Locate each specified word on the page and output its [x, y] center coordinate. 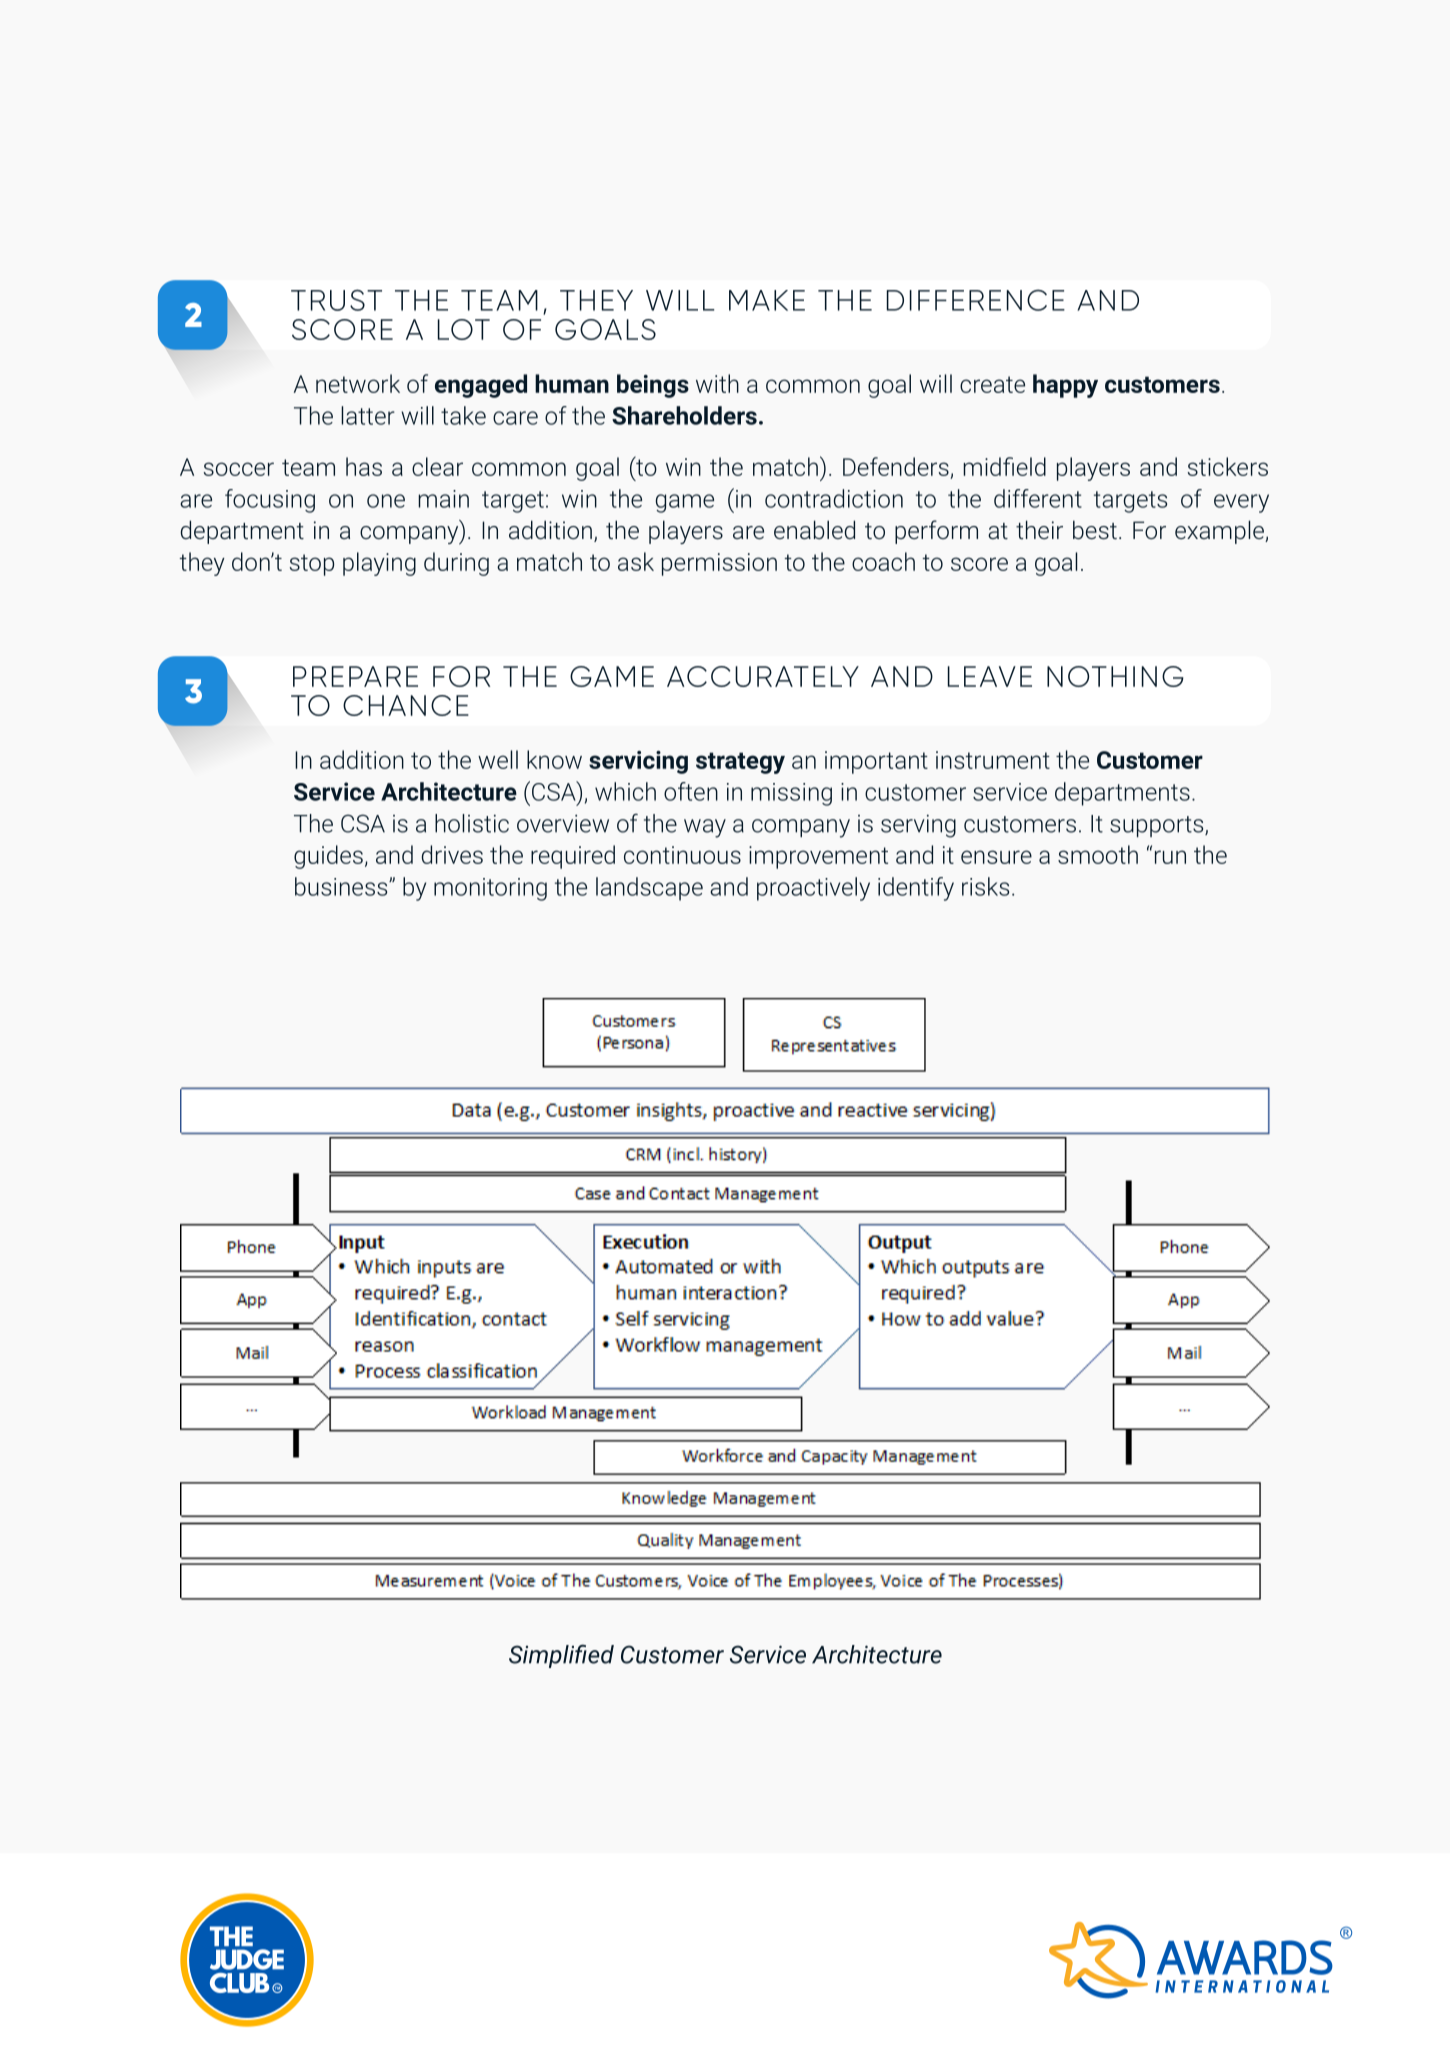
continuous [682, 855]
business [342, 886]
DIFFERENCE [976, 300]
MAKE [767, 300]
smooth [1098, 854]
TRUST [336, 300]
